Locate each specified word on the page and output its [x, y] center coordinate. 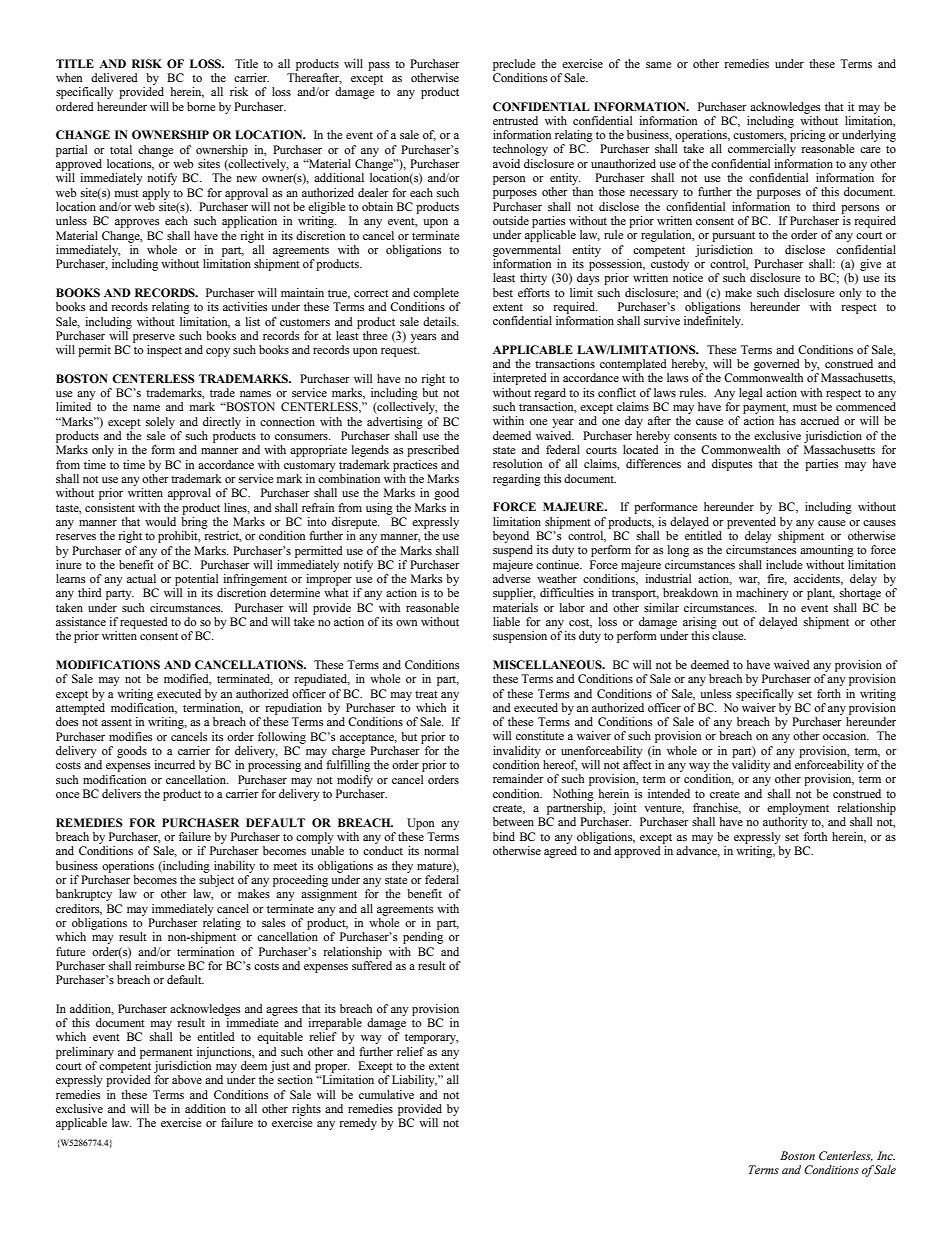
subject [216, 881]
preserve [154, 338]
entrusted [515, 120]
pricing [808, 136]
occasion [846, 735]
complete [436, 294]
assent [116, 722]
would [160, 521]
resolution [517, 463]
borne [201, 106]
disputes [732, 465]
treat [426, 694]
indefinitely [713, 322]
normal [441, 850]
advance [698, 851]
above [187, 1079]
